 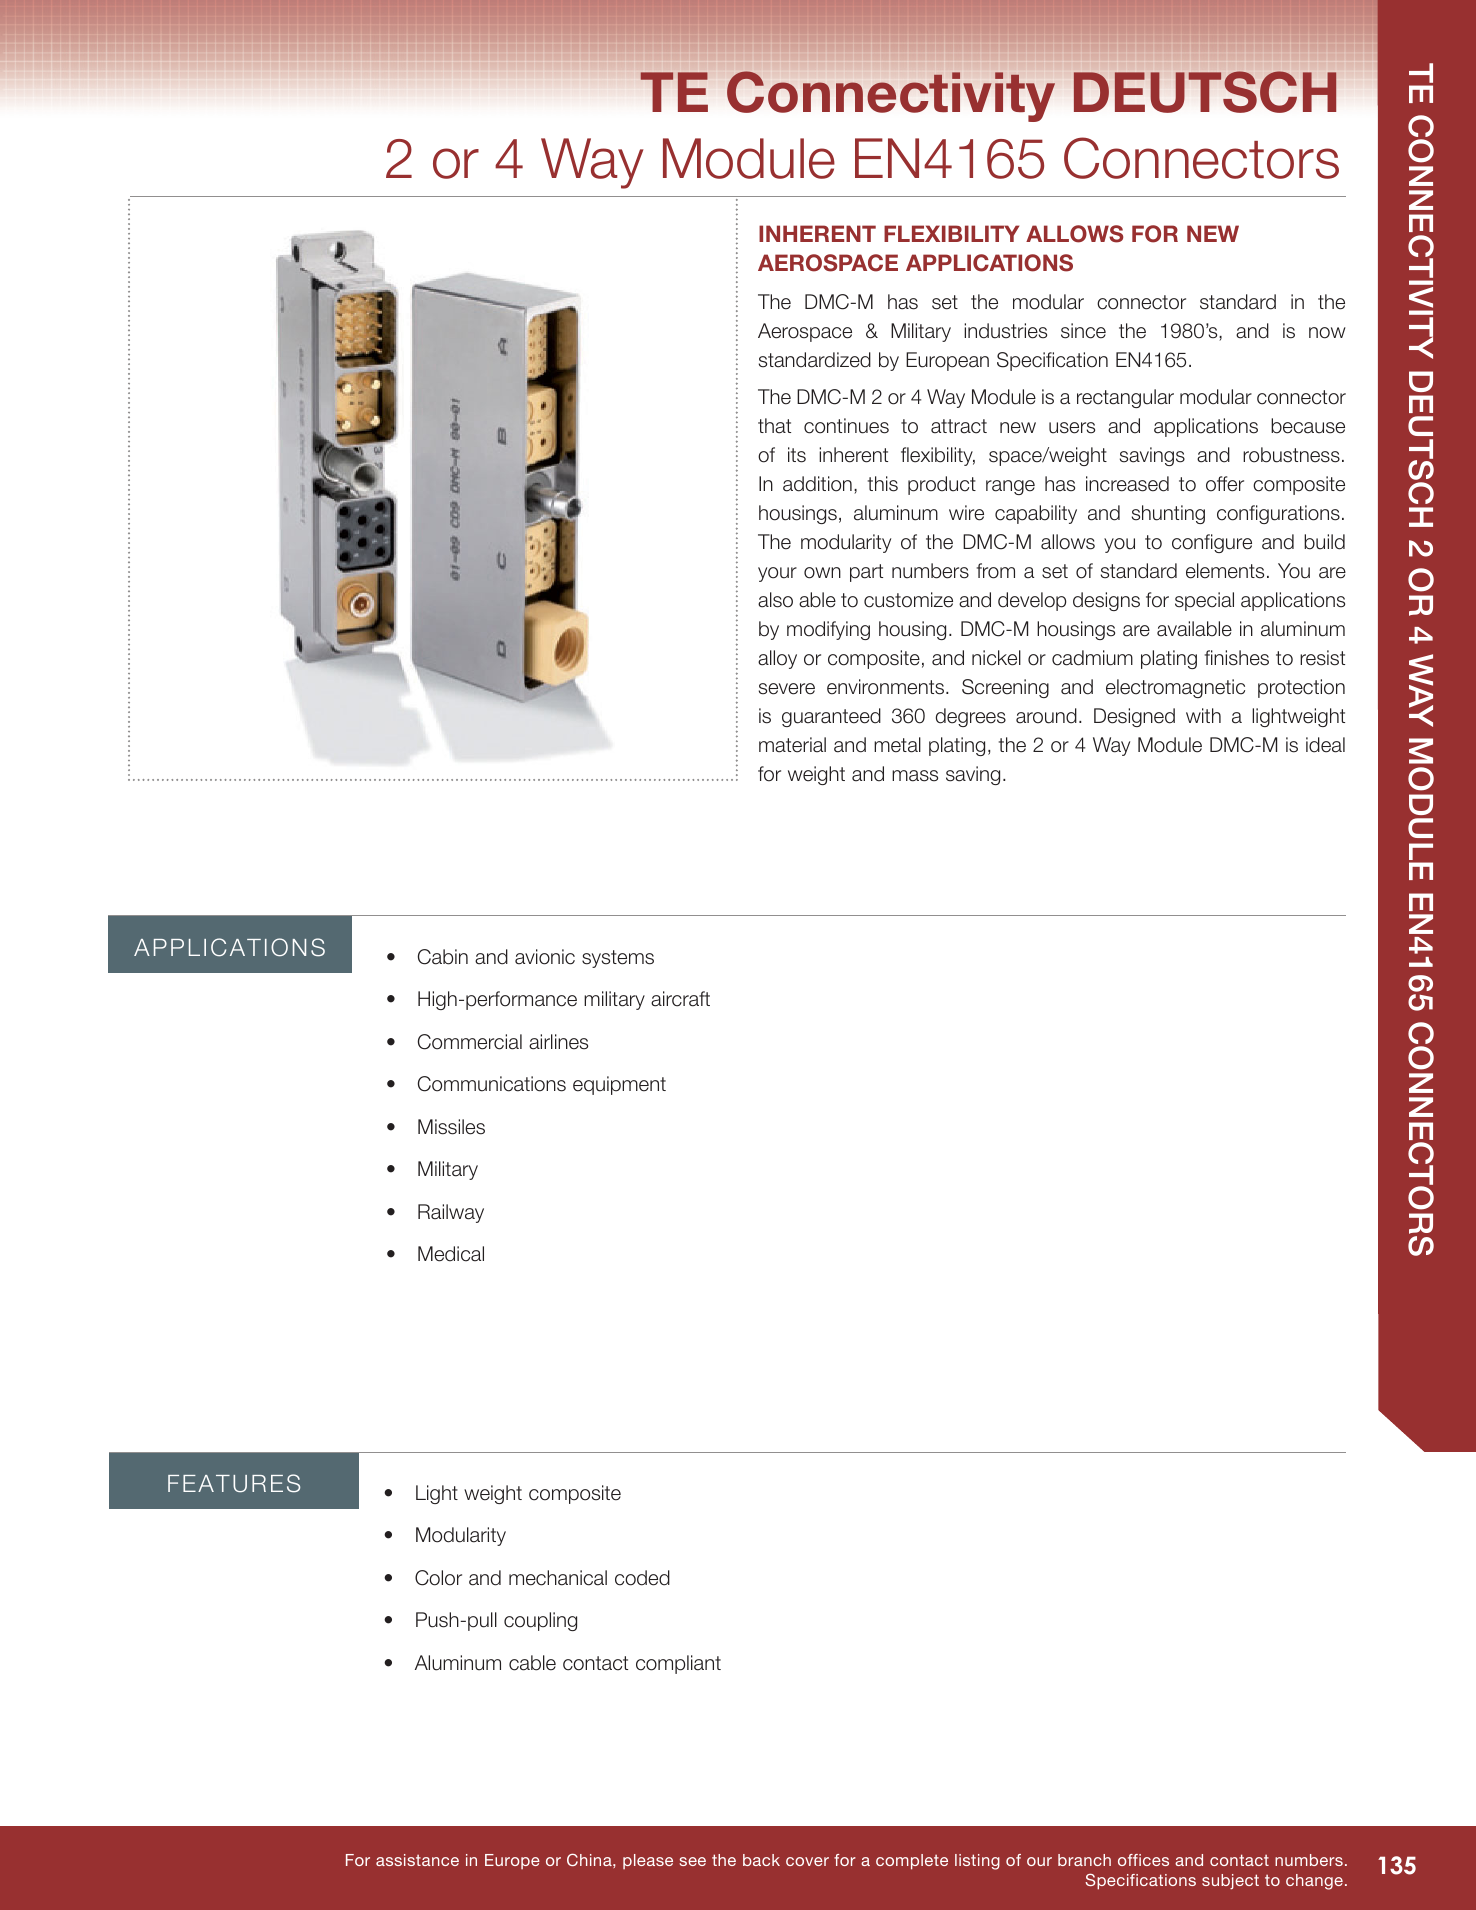 What do you see at coordinates (846, 426) in the image?
I see `continues` at bounding box center [846, 426].
